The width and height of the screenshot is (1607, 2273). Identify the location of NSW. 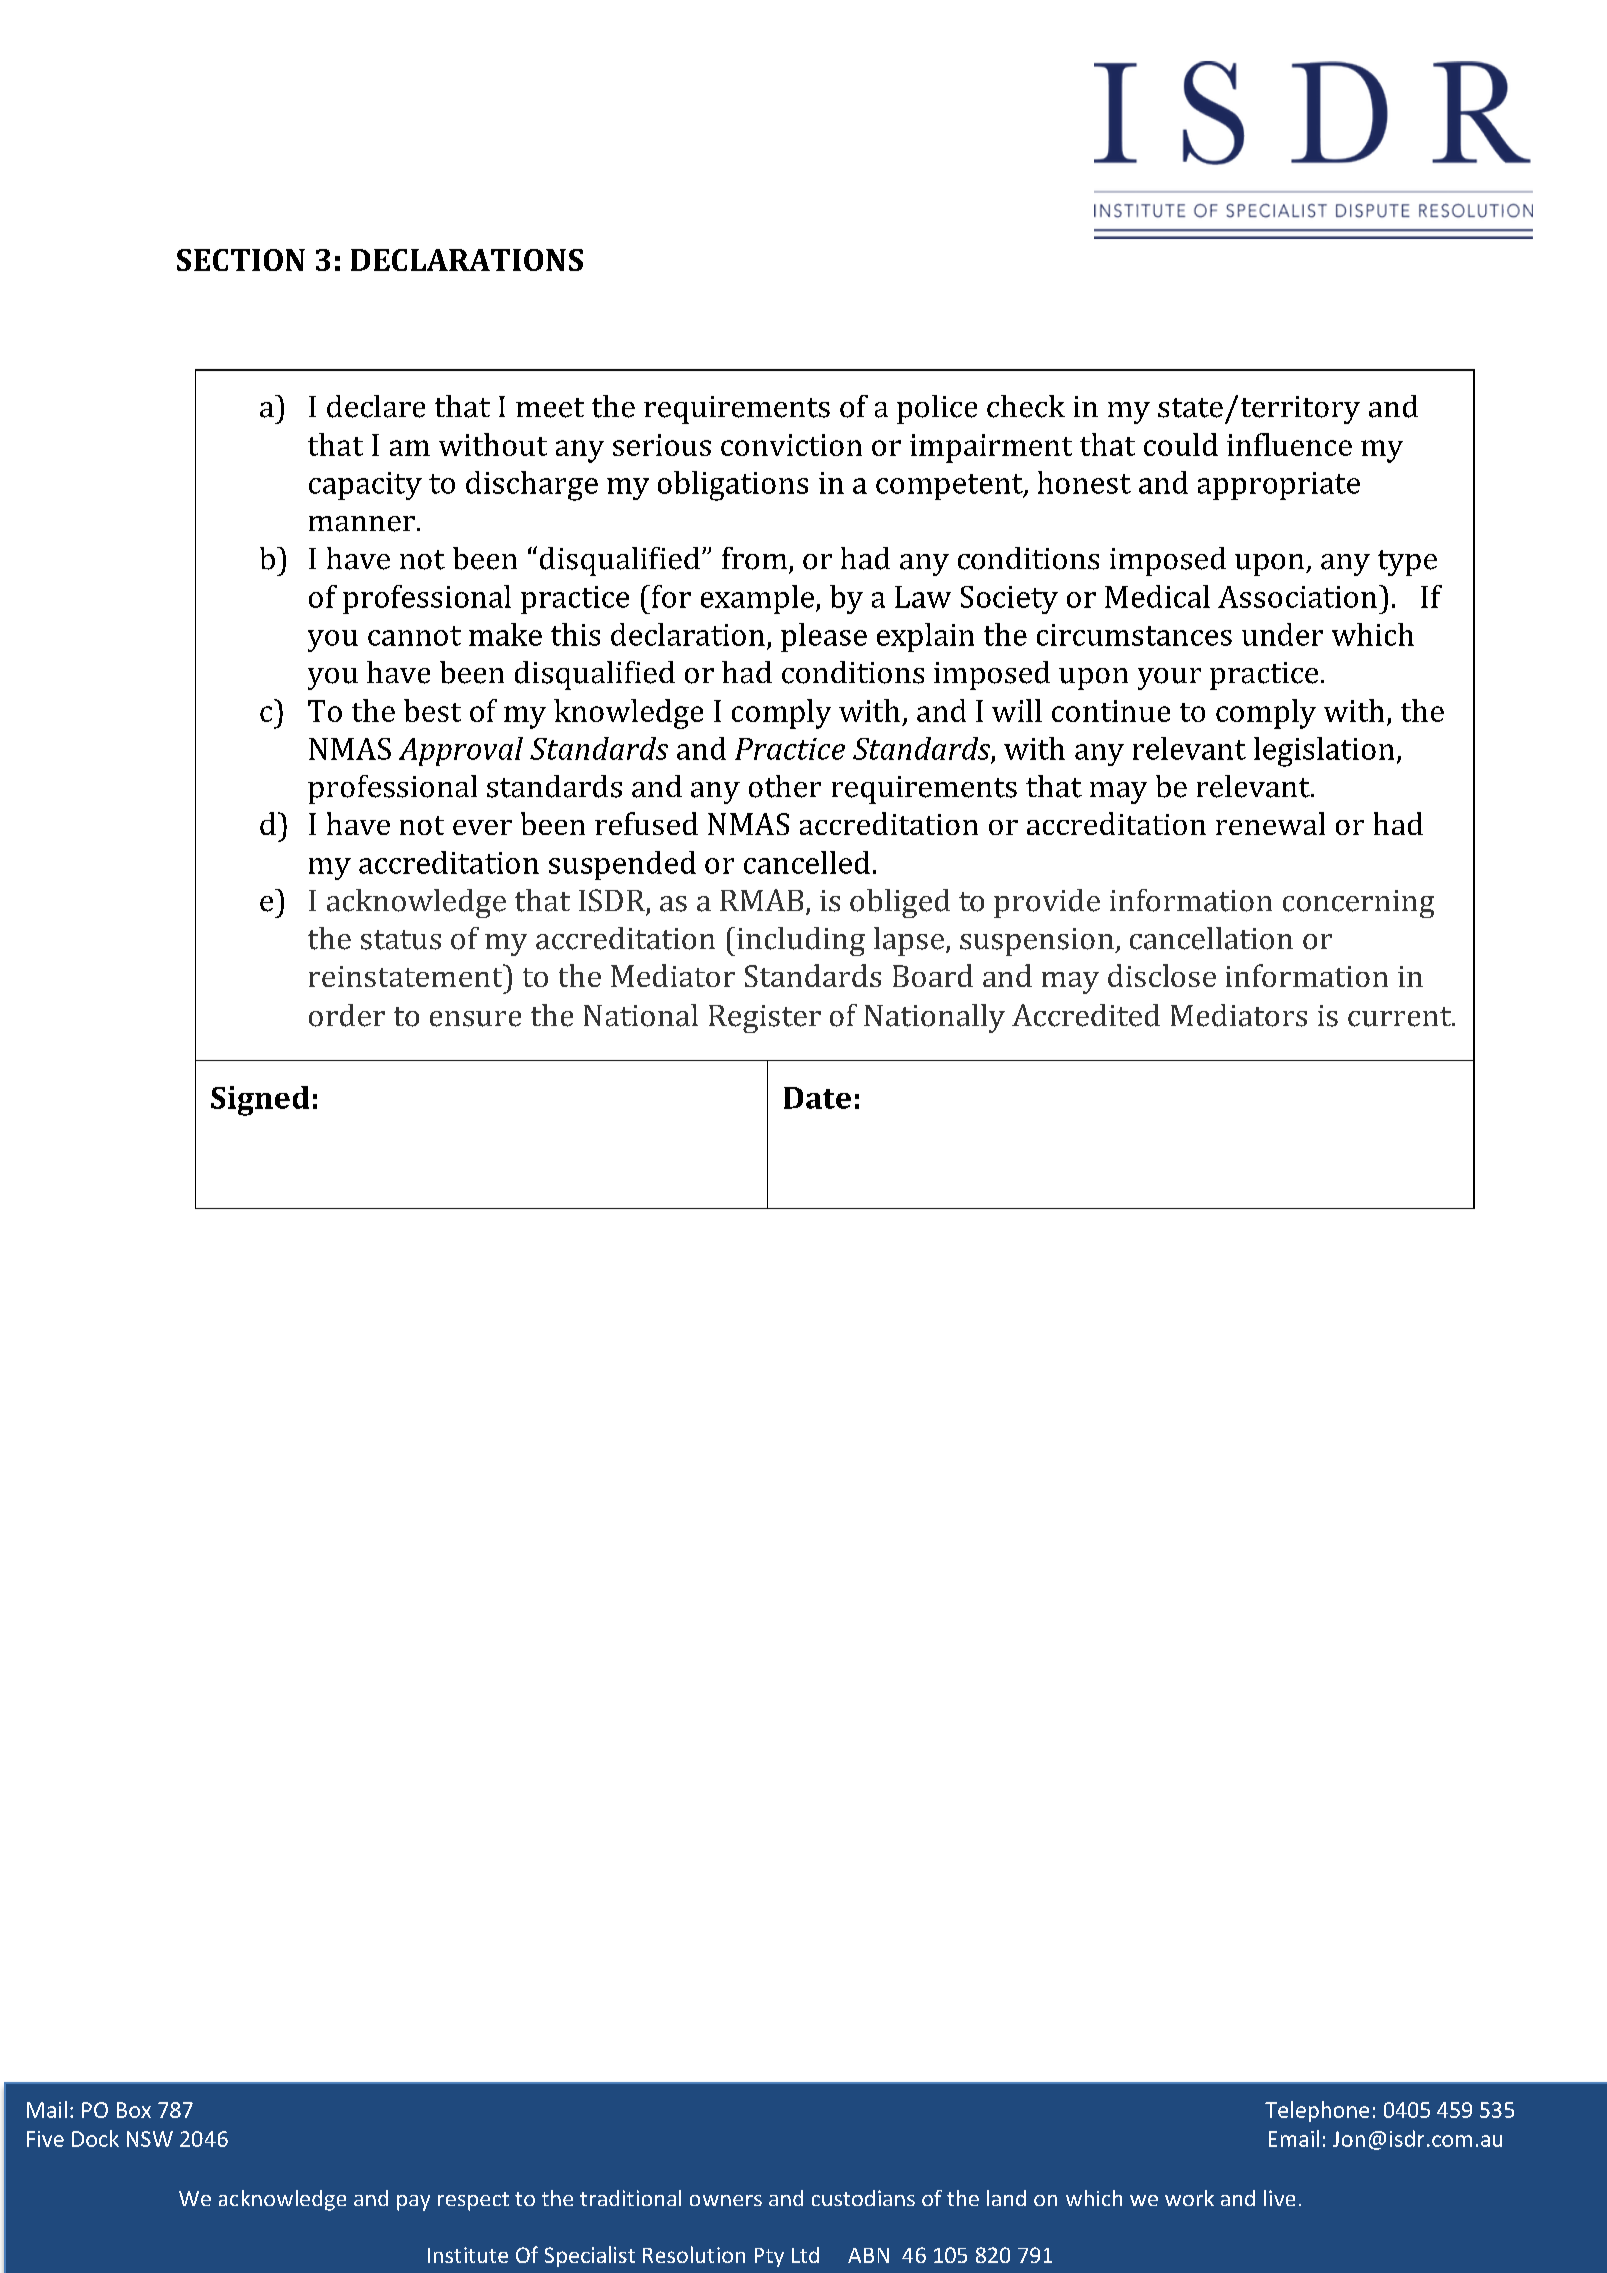
(150, 2139).
